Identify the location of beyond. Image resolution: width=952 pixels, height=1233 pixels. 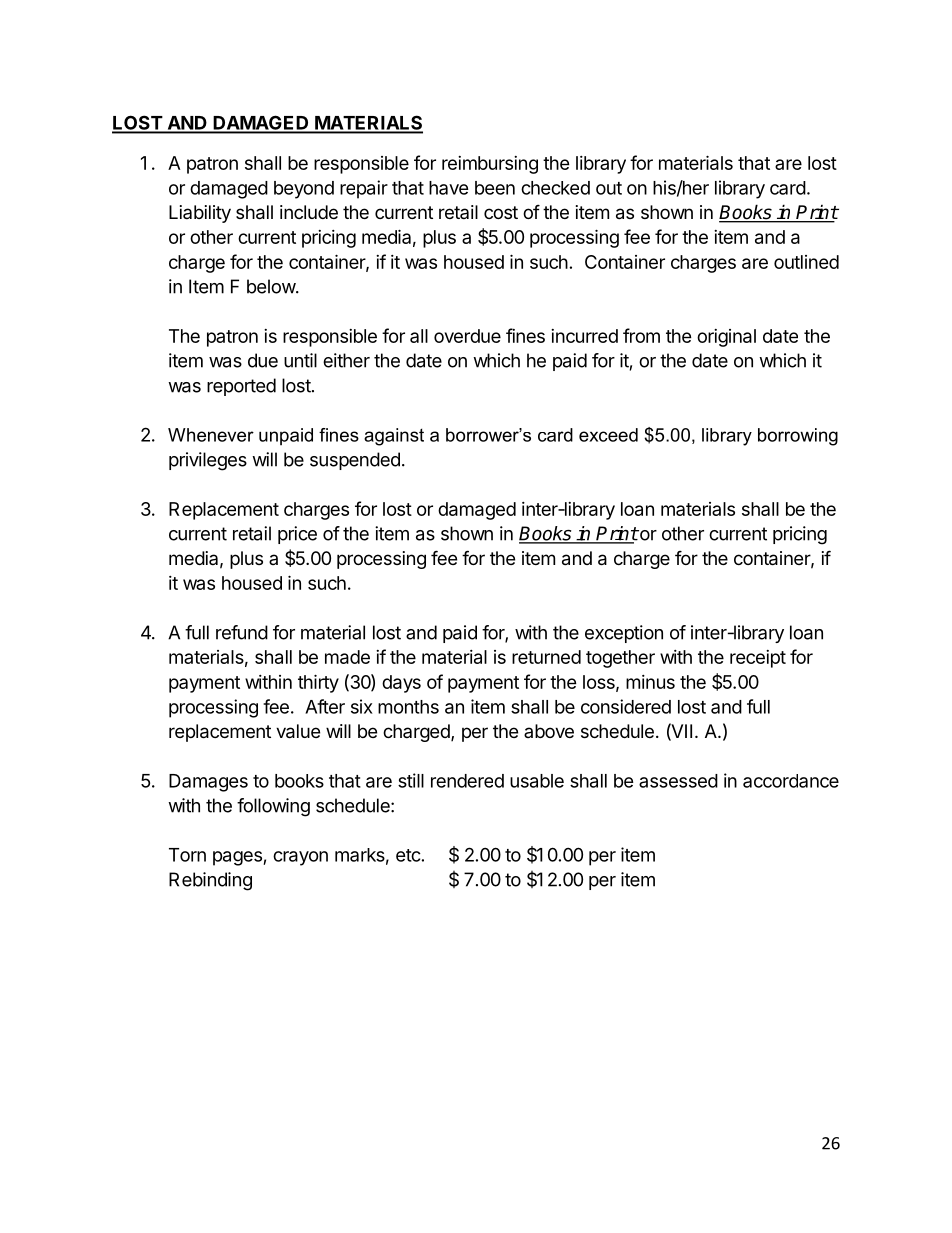
(304, 190).
